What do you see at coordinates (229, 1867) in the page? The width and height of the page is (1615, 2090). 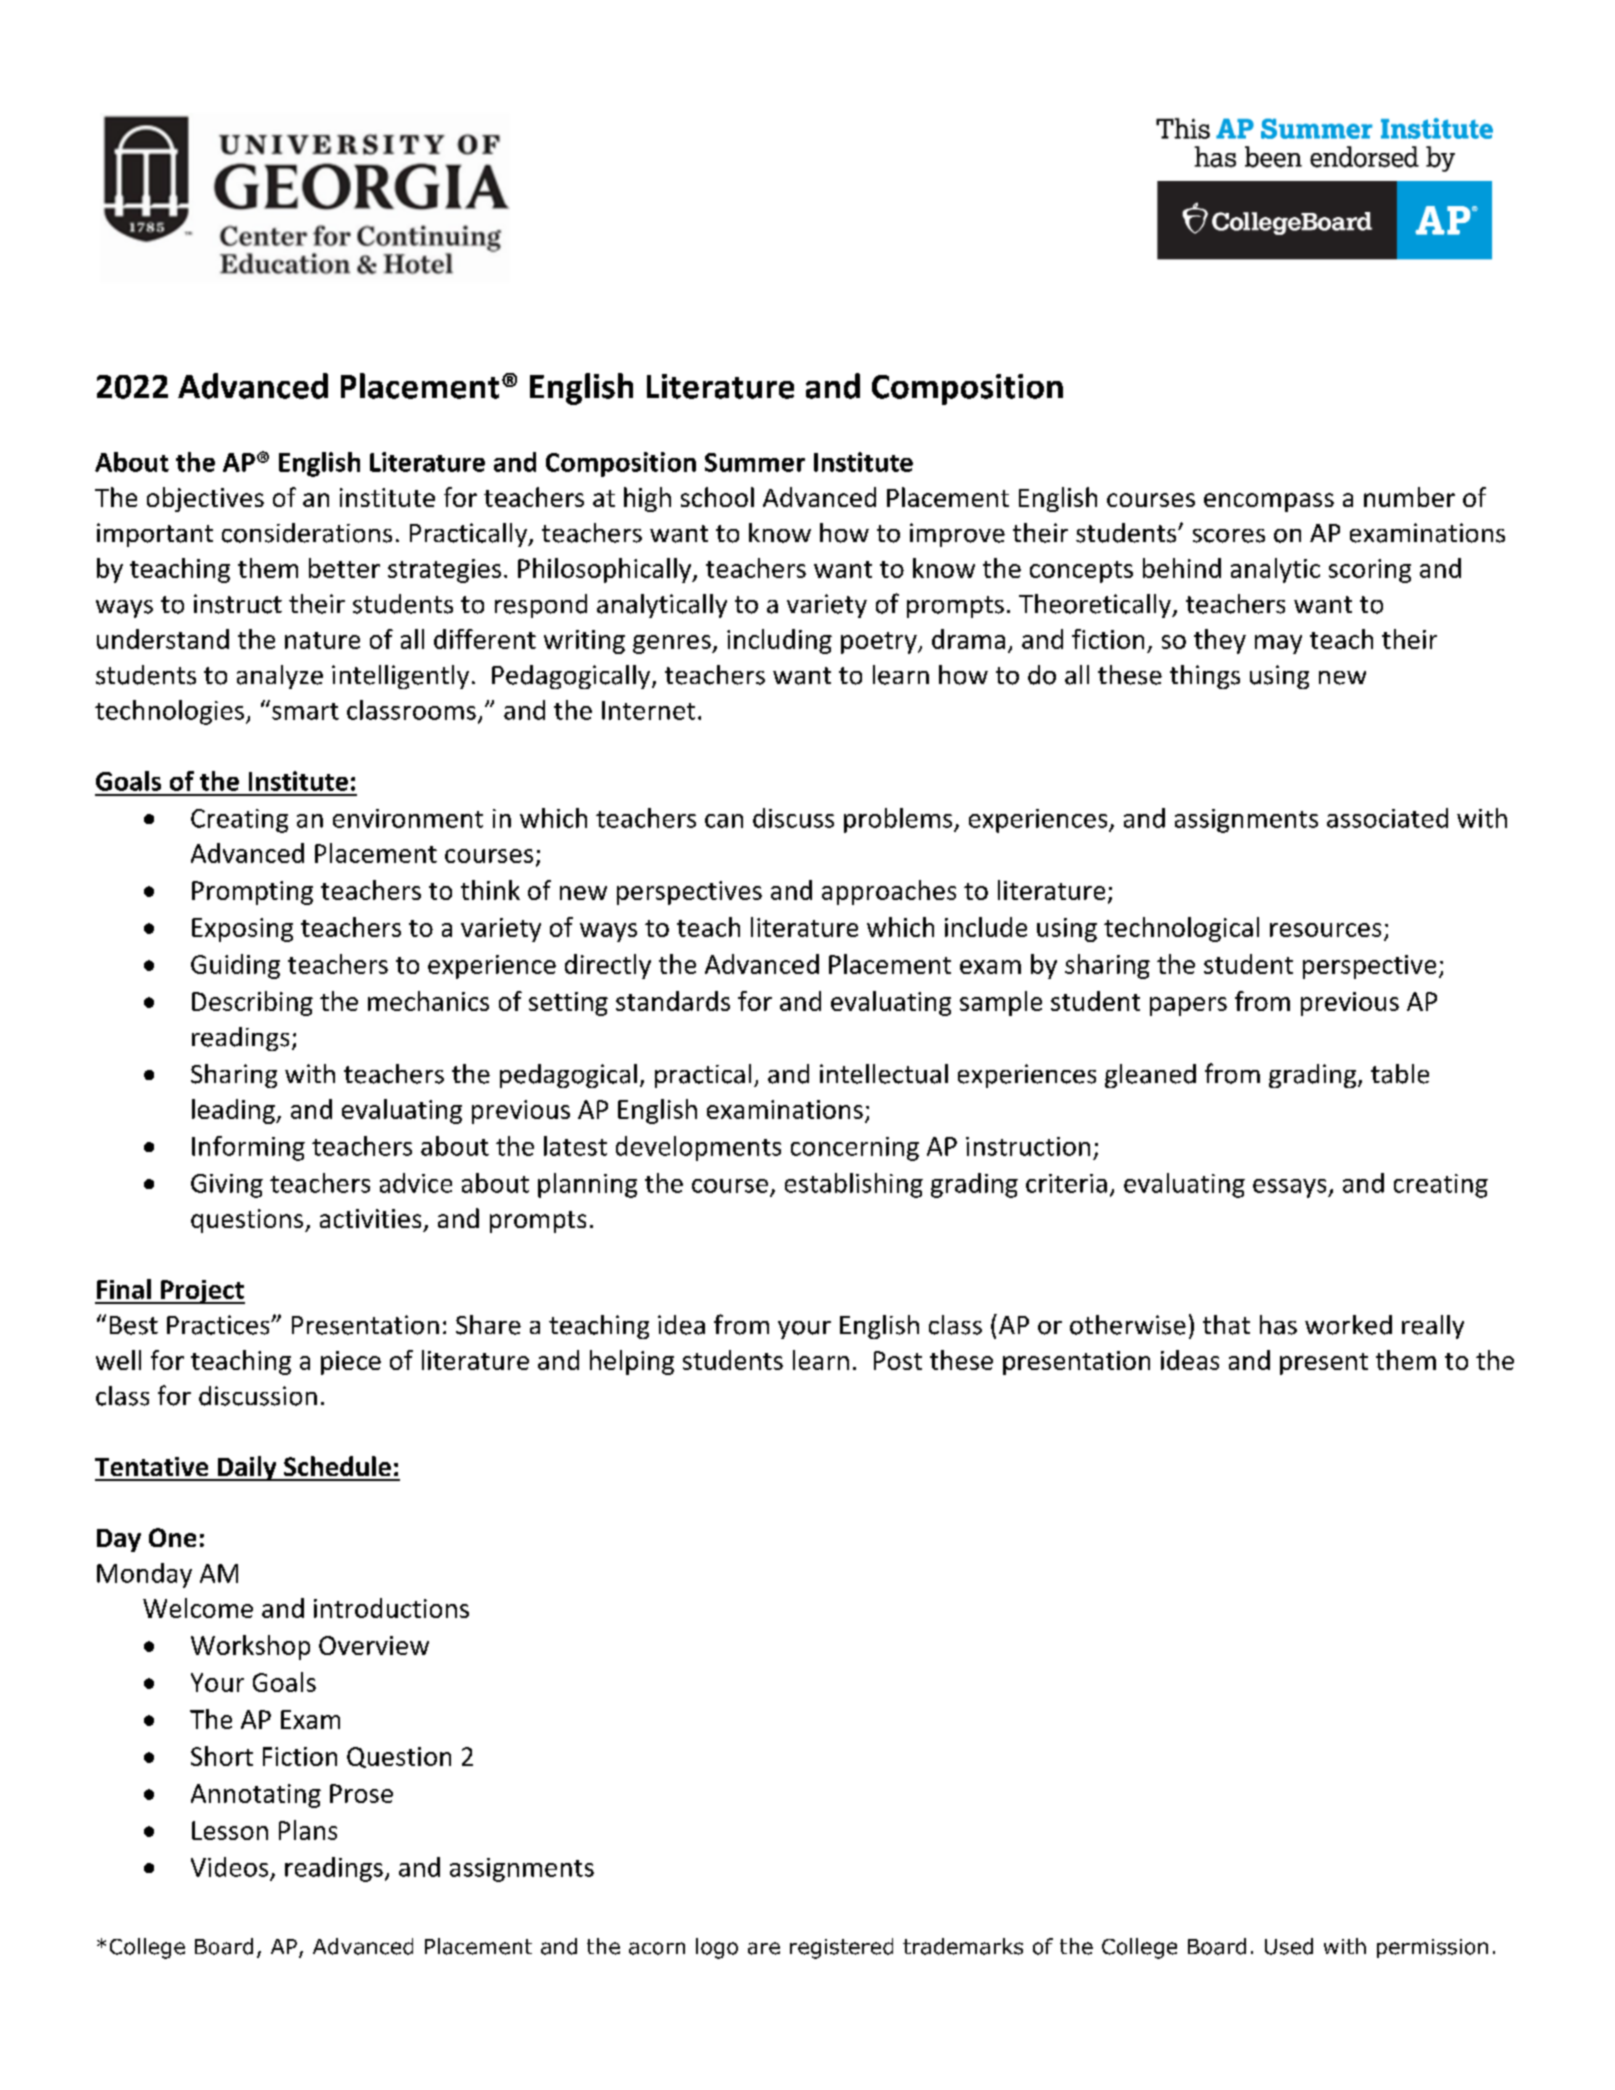 I see `Videos` at bounding box center [229, 1867].
